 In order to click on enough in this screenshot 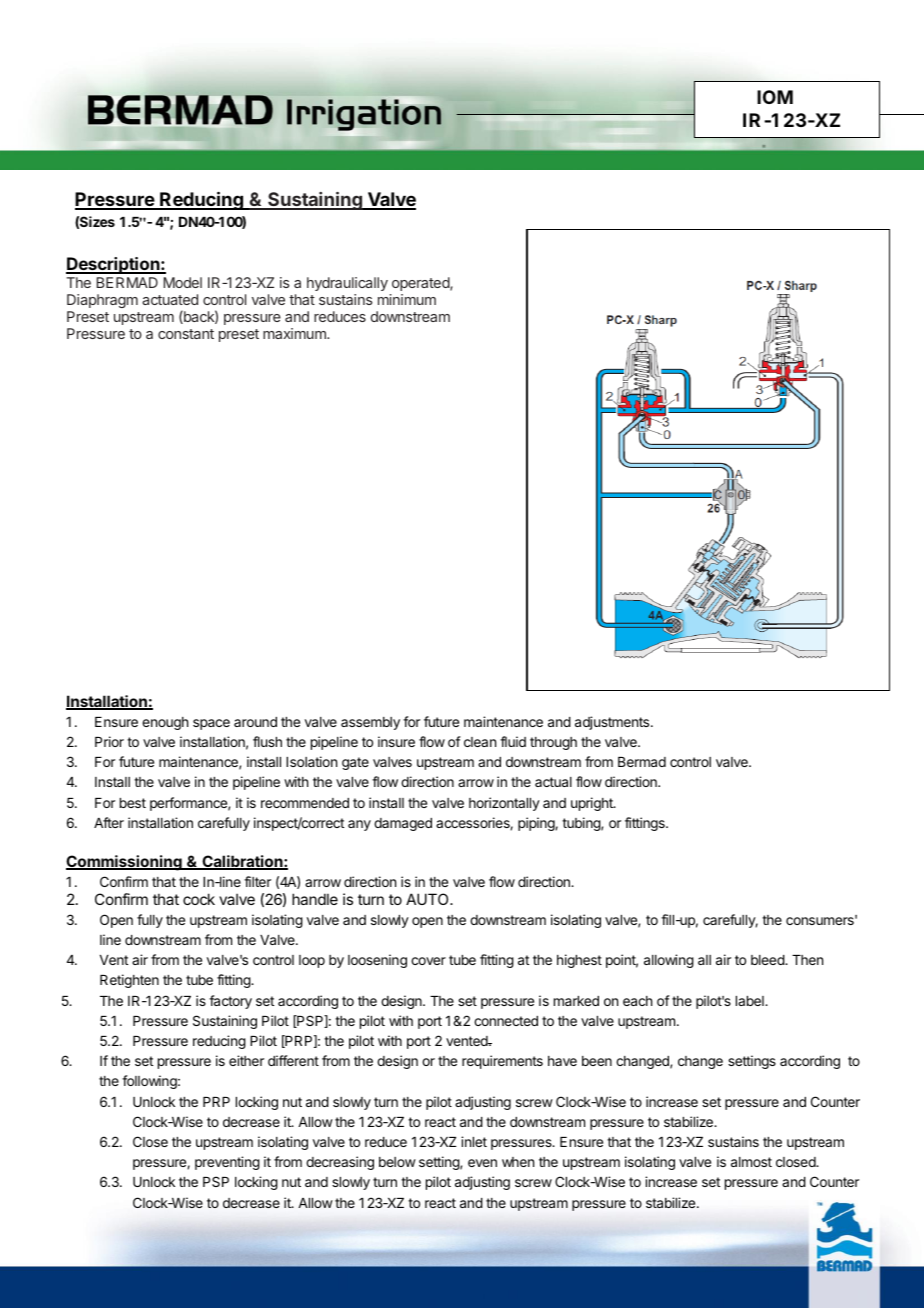, I will do `click(165, 723)`.
